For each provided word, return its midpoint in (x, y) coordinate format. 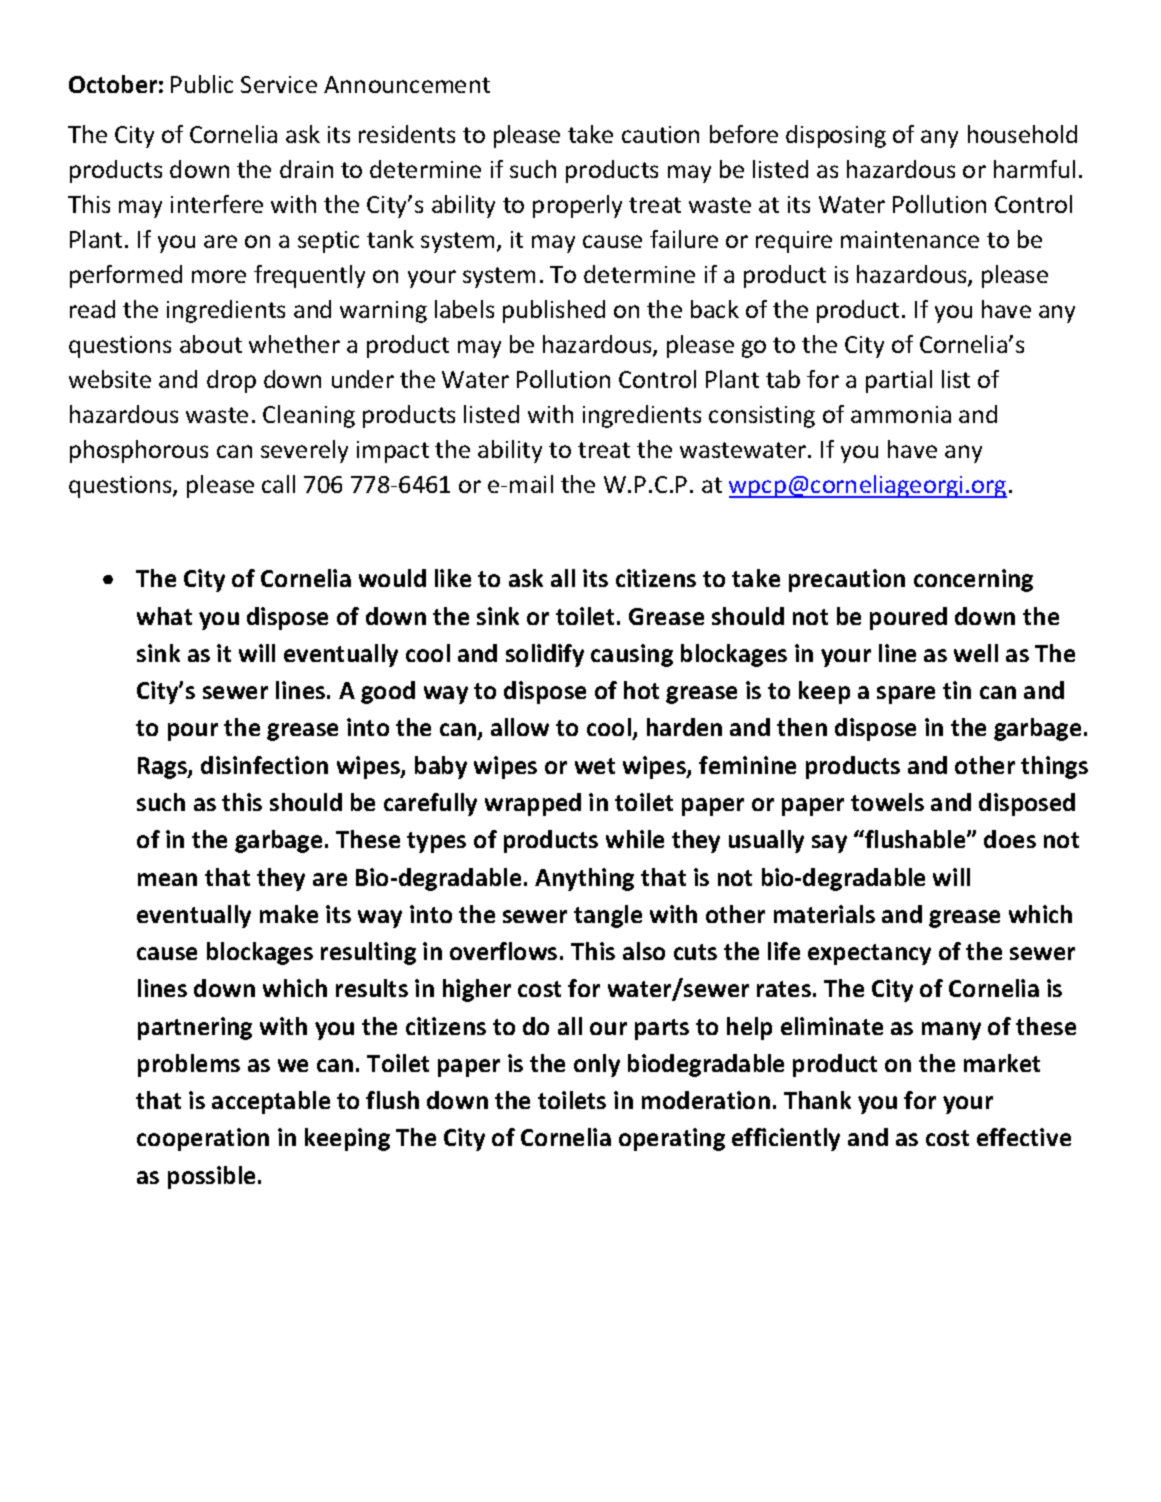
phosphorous (139, 451)
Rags (163, 768)
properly (577, 206)
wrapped (533, 804)
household (1022, 134)
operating (672, 1139)
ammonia (901, 414)
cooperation (203, 1139)
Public (202, 84)
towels (887, 802)
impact (393, 452)
